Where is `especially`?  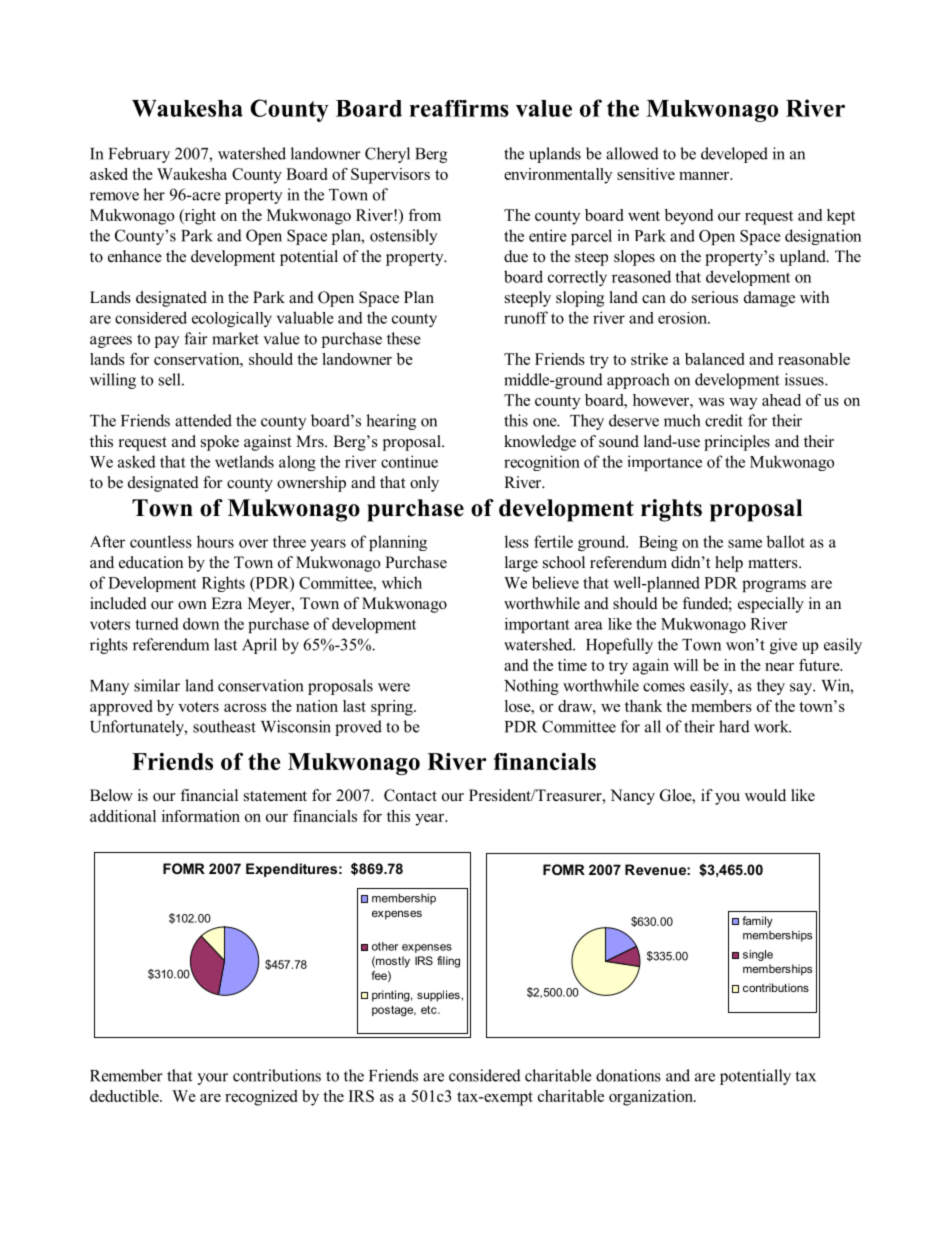 especially is located at coordinates (771, 605).
